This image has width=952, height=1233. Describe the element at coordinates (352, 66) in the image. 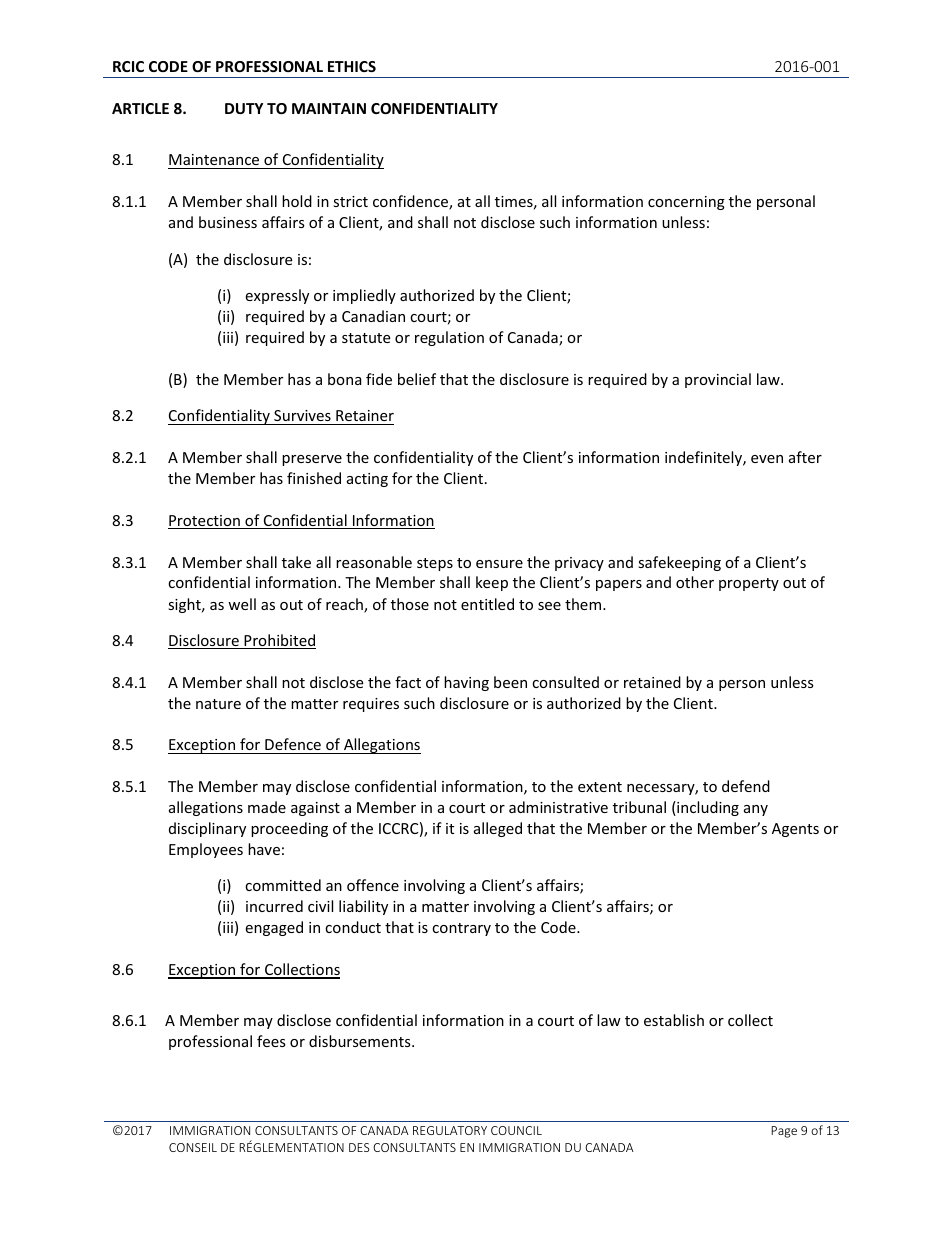

I see `ETHICS` at that location.
